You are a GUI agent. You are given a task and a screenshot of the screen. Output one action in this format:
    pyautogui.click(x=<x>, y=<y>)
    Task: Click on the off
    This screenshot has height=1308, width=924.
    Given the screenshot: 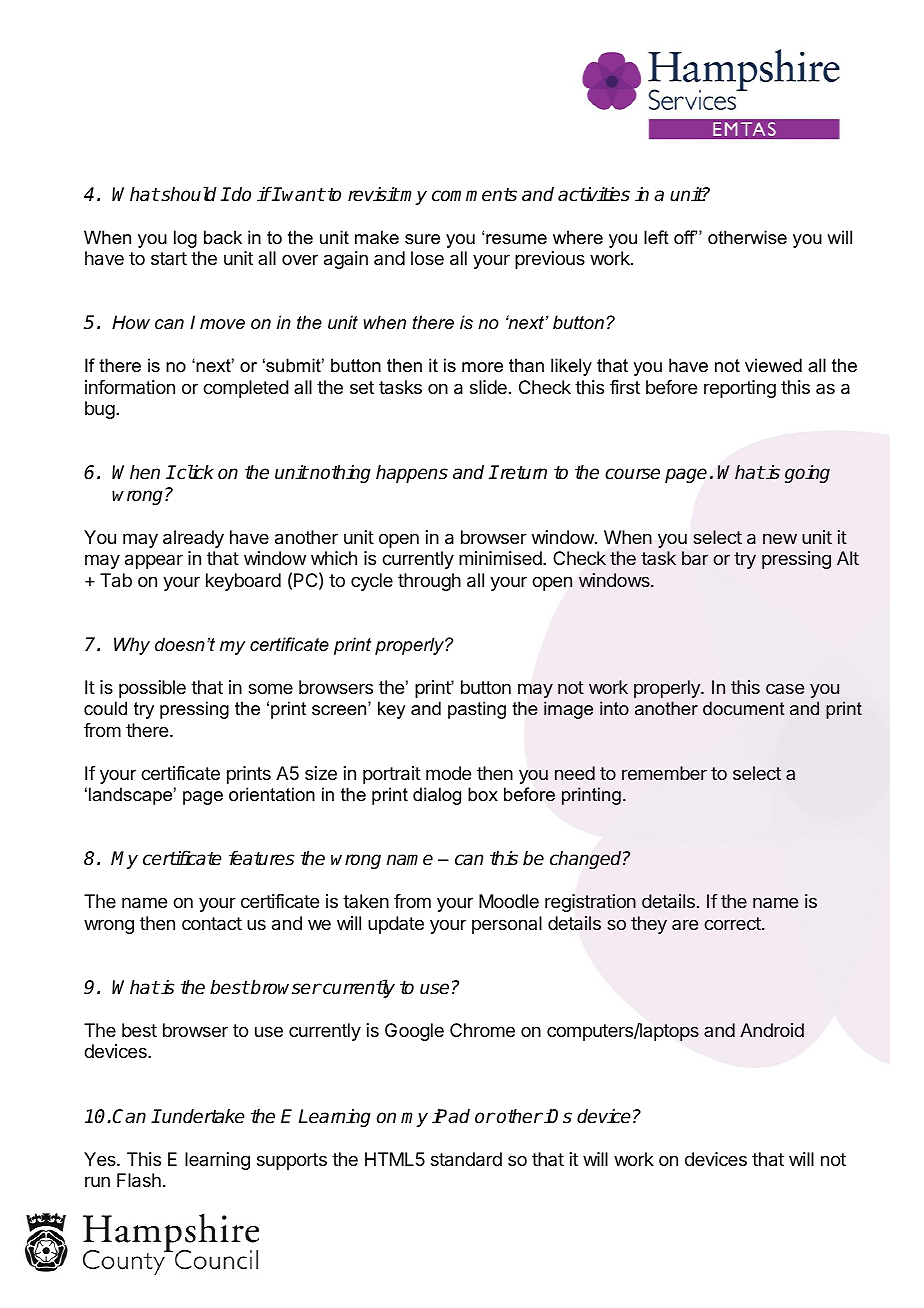 What is the action you would take?
    pyautogui.click(x=685, y=237)
